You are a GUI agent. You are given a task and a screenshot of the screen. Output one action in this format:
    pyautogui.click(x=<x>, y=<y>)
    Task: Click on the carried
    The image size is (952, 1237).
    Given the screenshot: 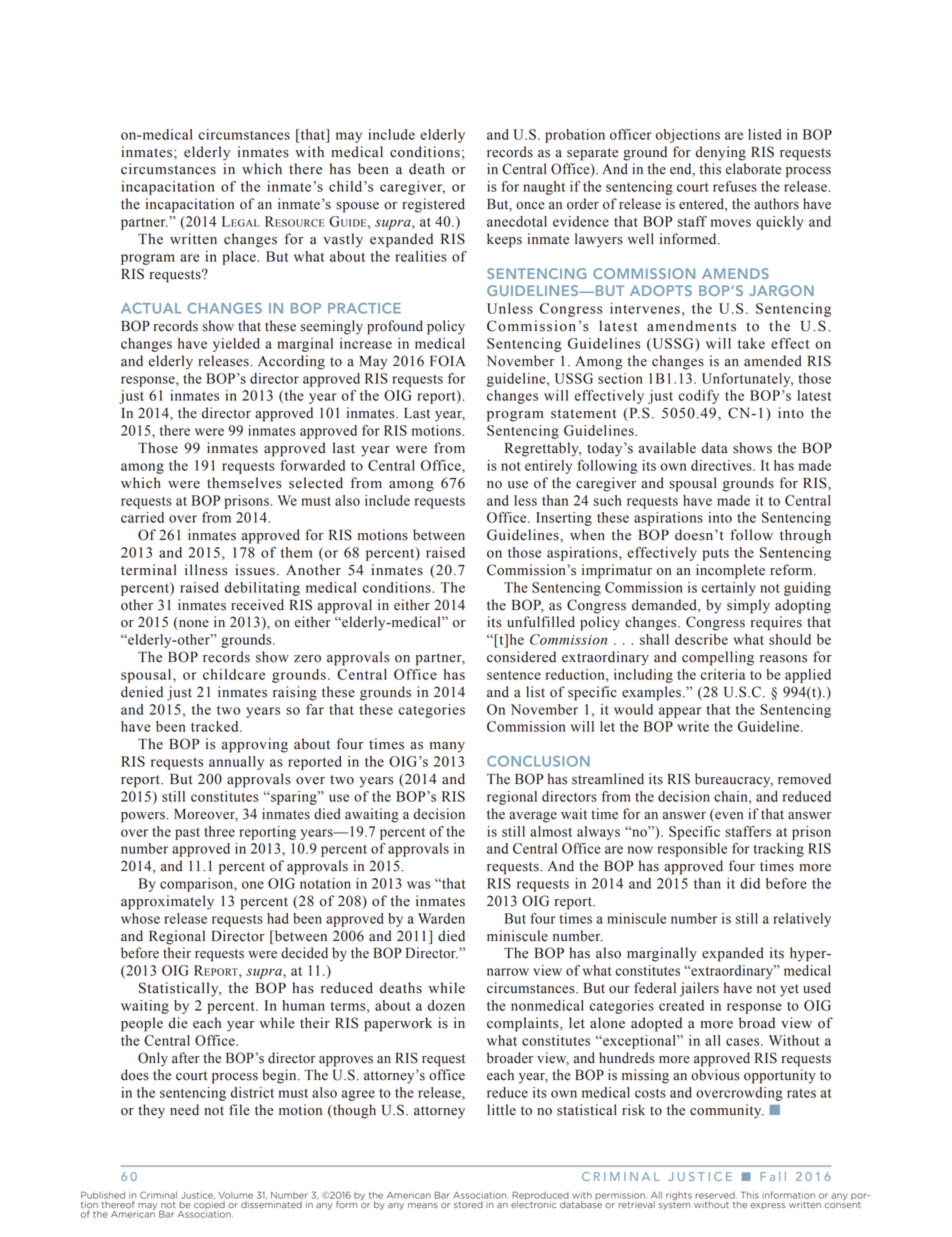 What is the action you would take?
    pyautogui.click(x=142, y=517)
